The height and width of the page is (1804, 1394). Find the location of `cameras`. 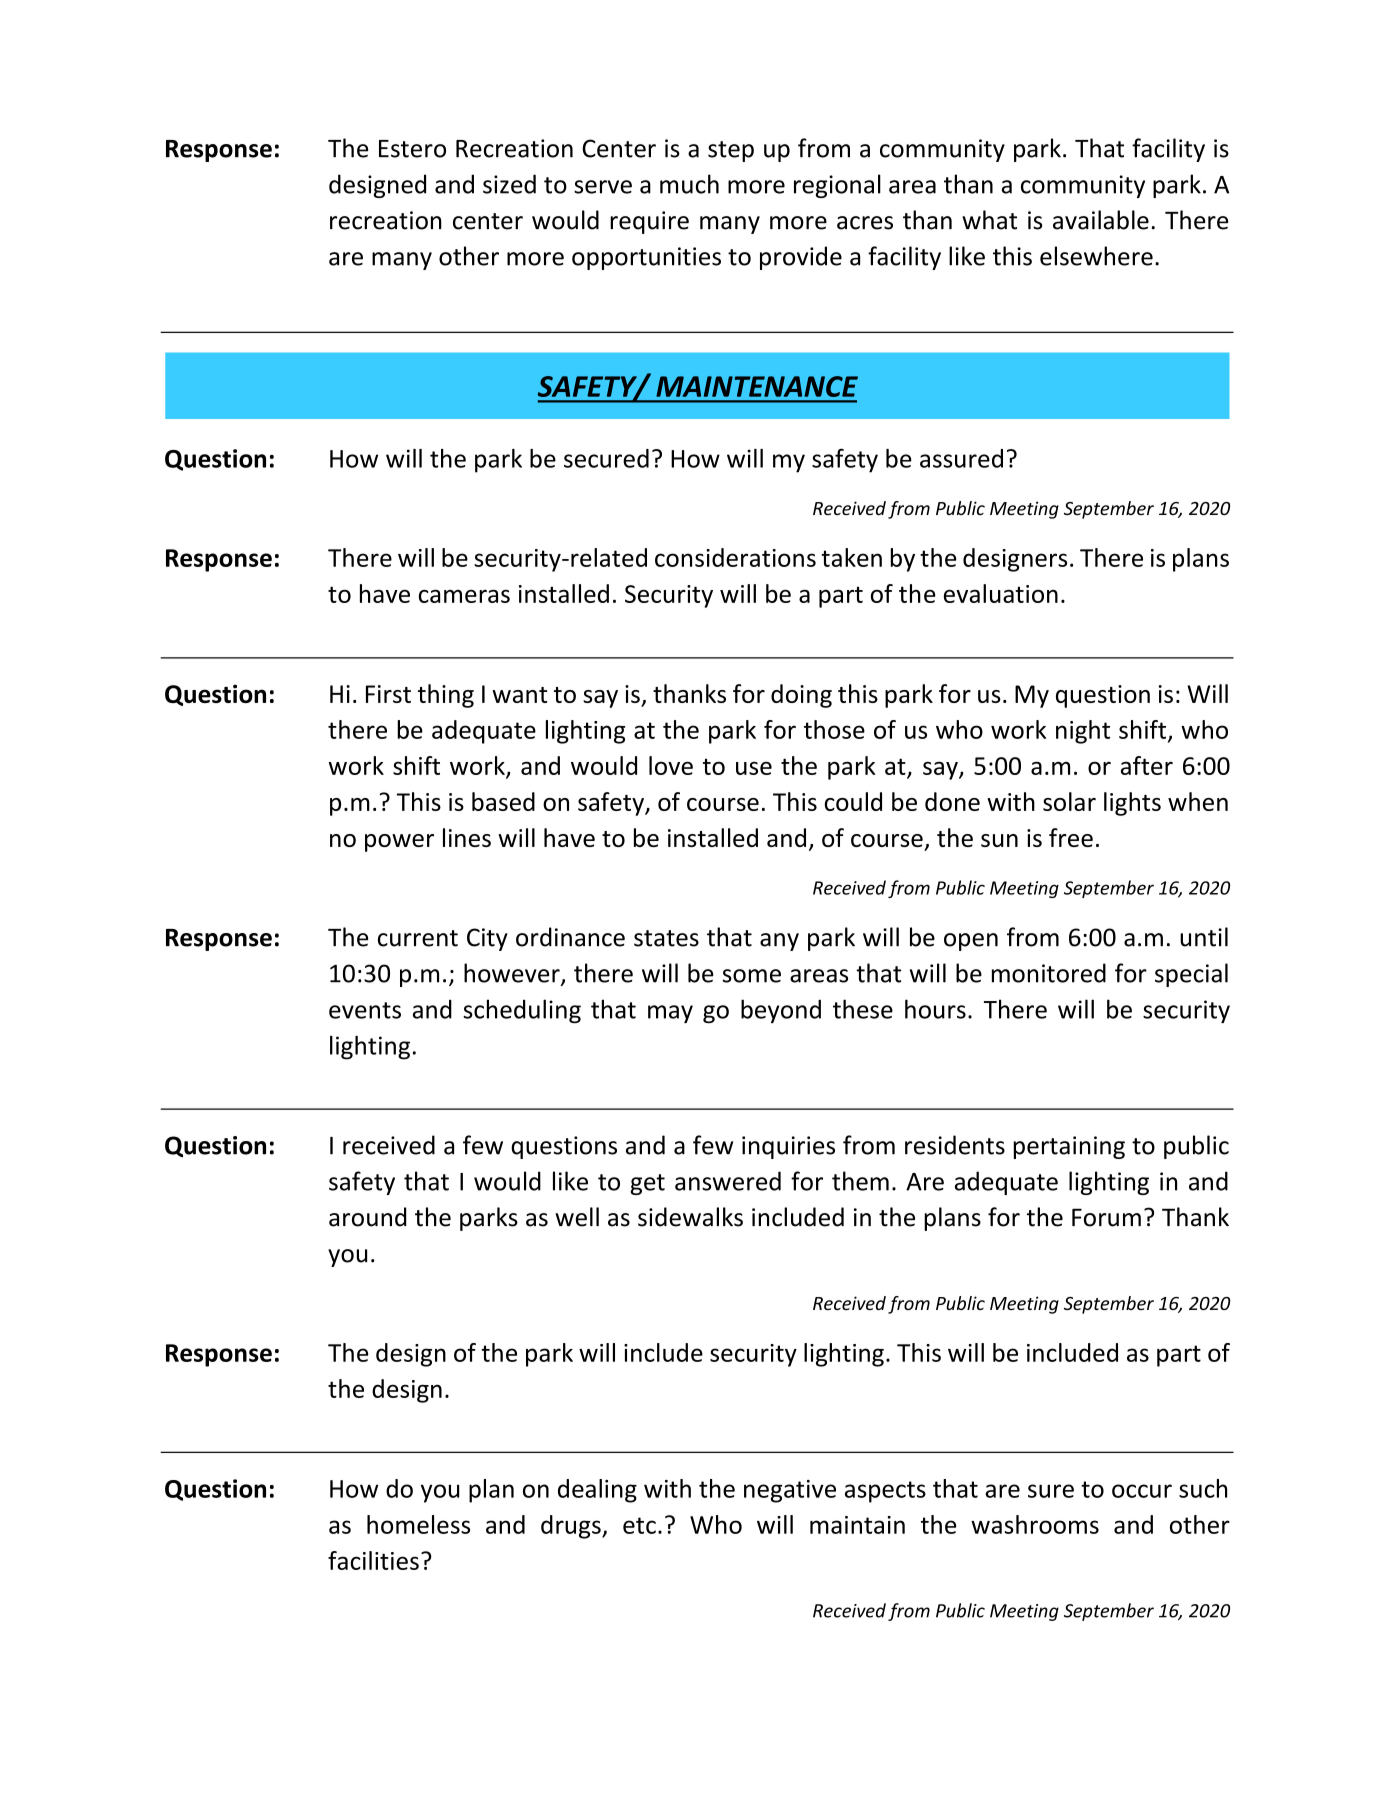

cameras is located at coordinates (464, 596).
